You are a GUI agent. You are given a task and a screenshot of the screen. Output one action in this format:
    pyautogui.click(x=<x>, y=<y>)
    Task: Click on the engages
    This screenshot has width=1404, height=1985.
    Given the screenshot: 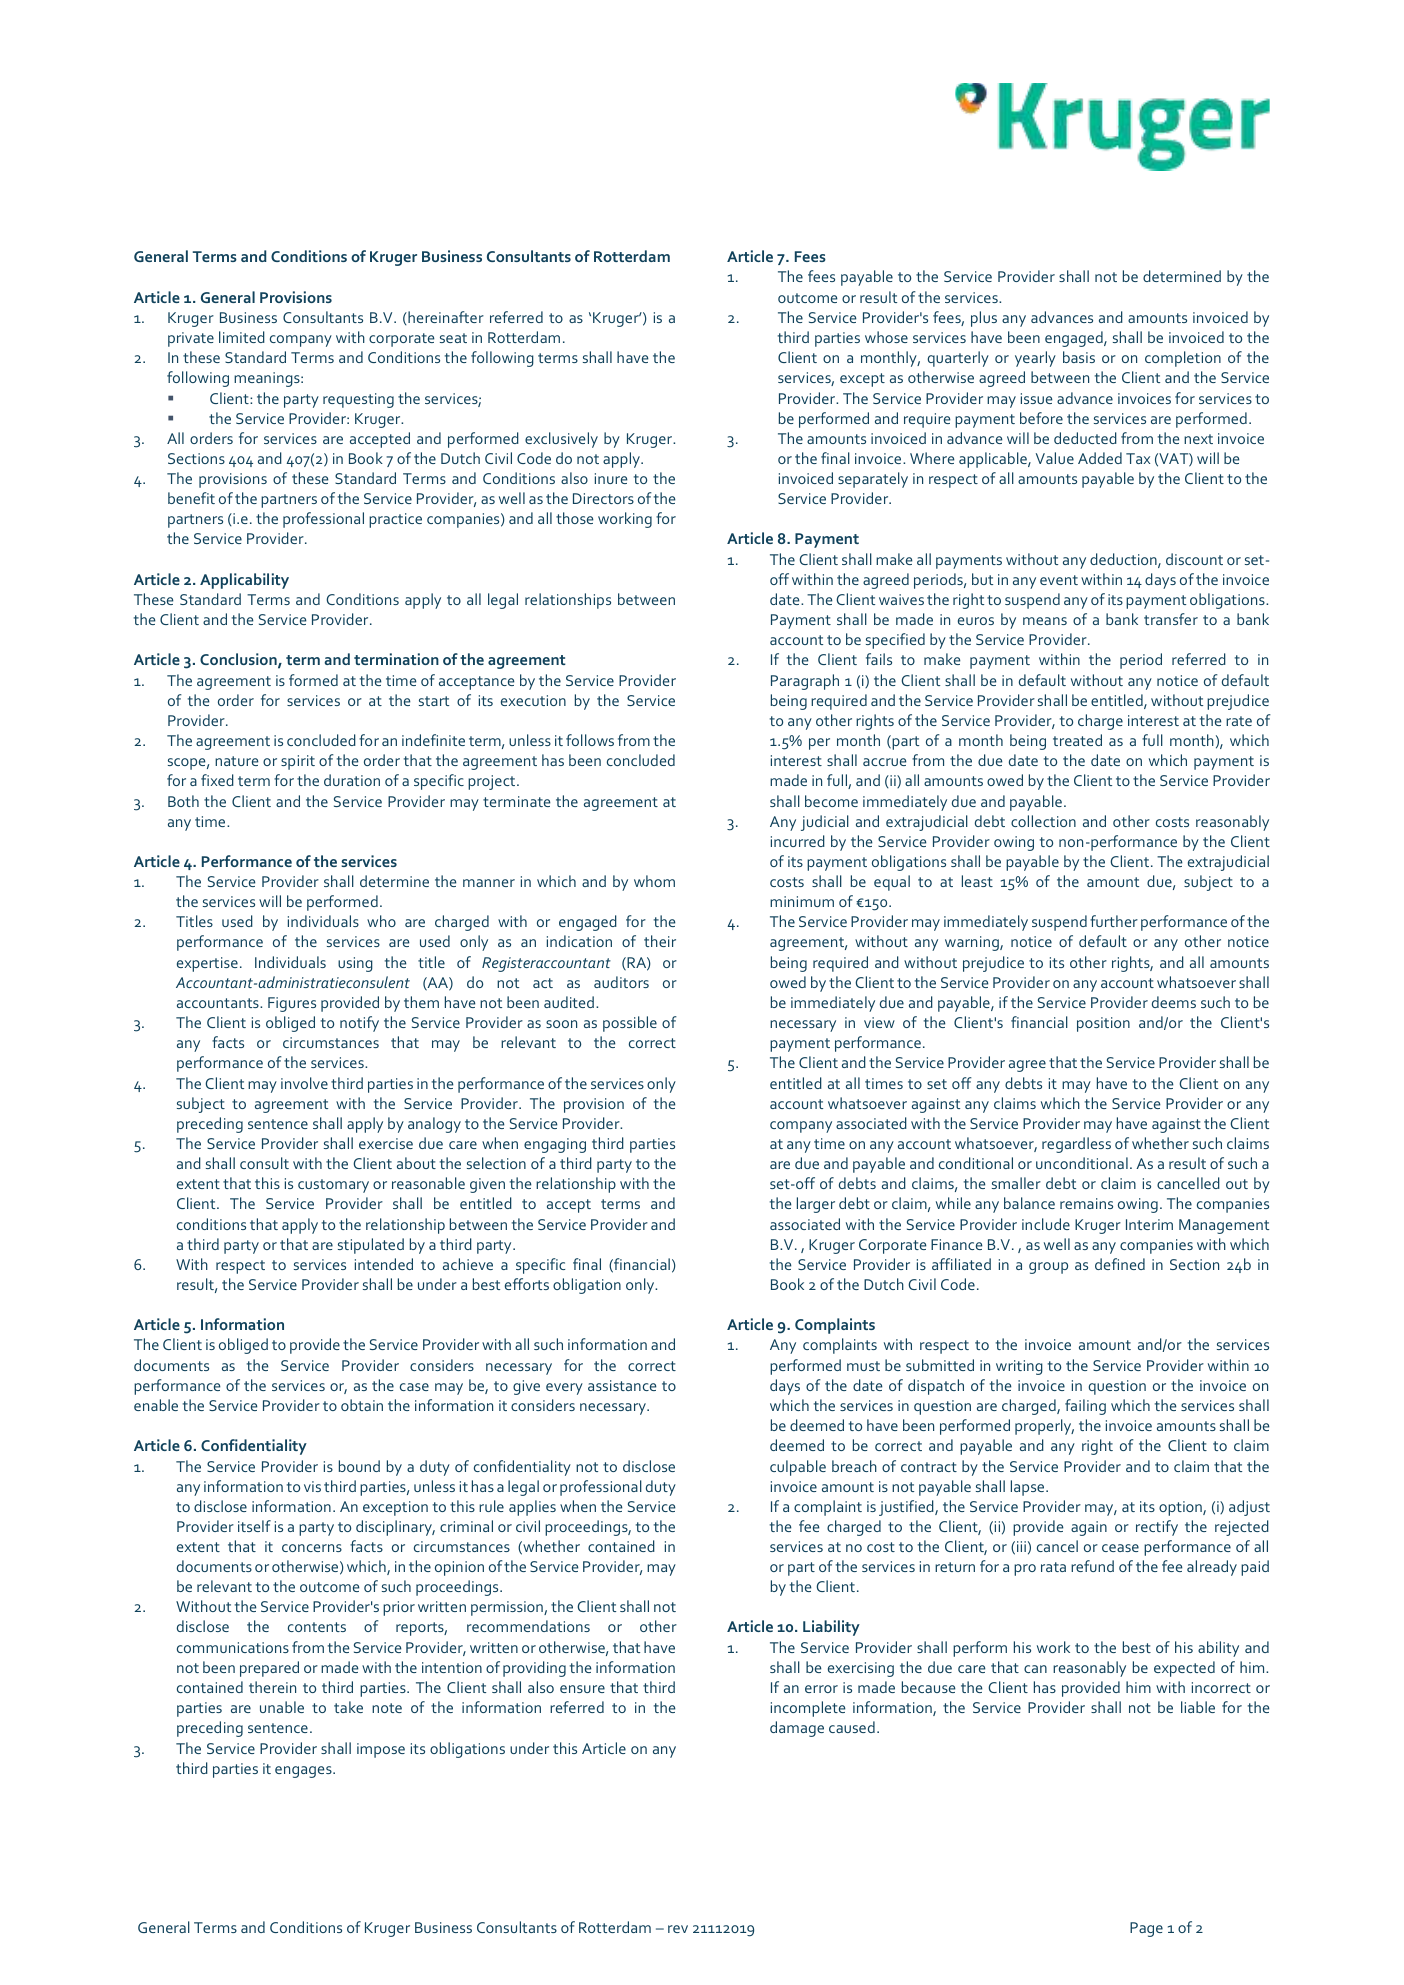 What is the action you would take?
    pyautogui.click(x=304, y=1772)
